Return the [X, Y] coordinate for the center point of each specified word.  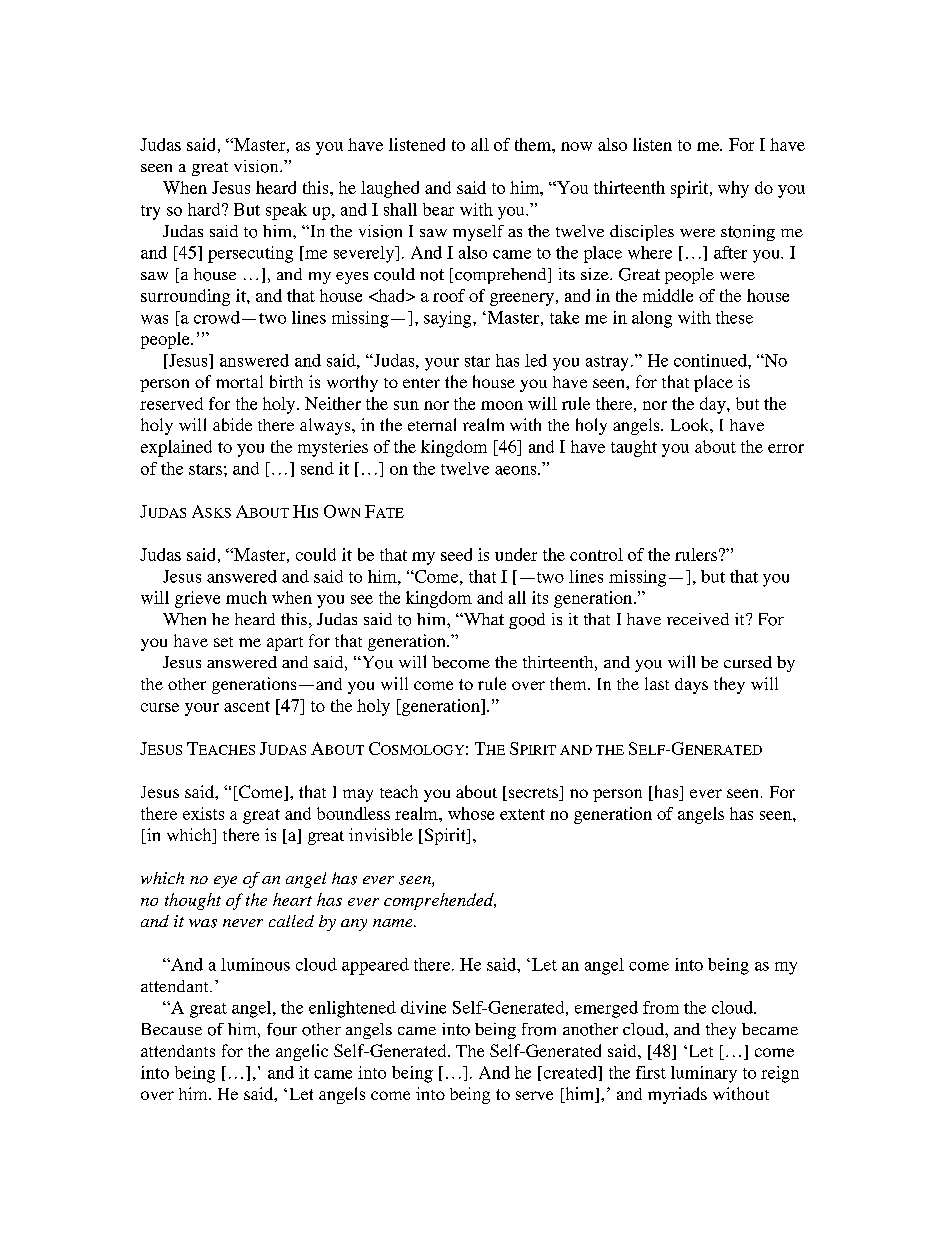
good [527, 621]
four [282, 1029]
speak [286, 211]
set [223, 642]
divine [423, 1007]
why [733, 189]
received [698, 619]
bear [438, 209]
